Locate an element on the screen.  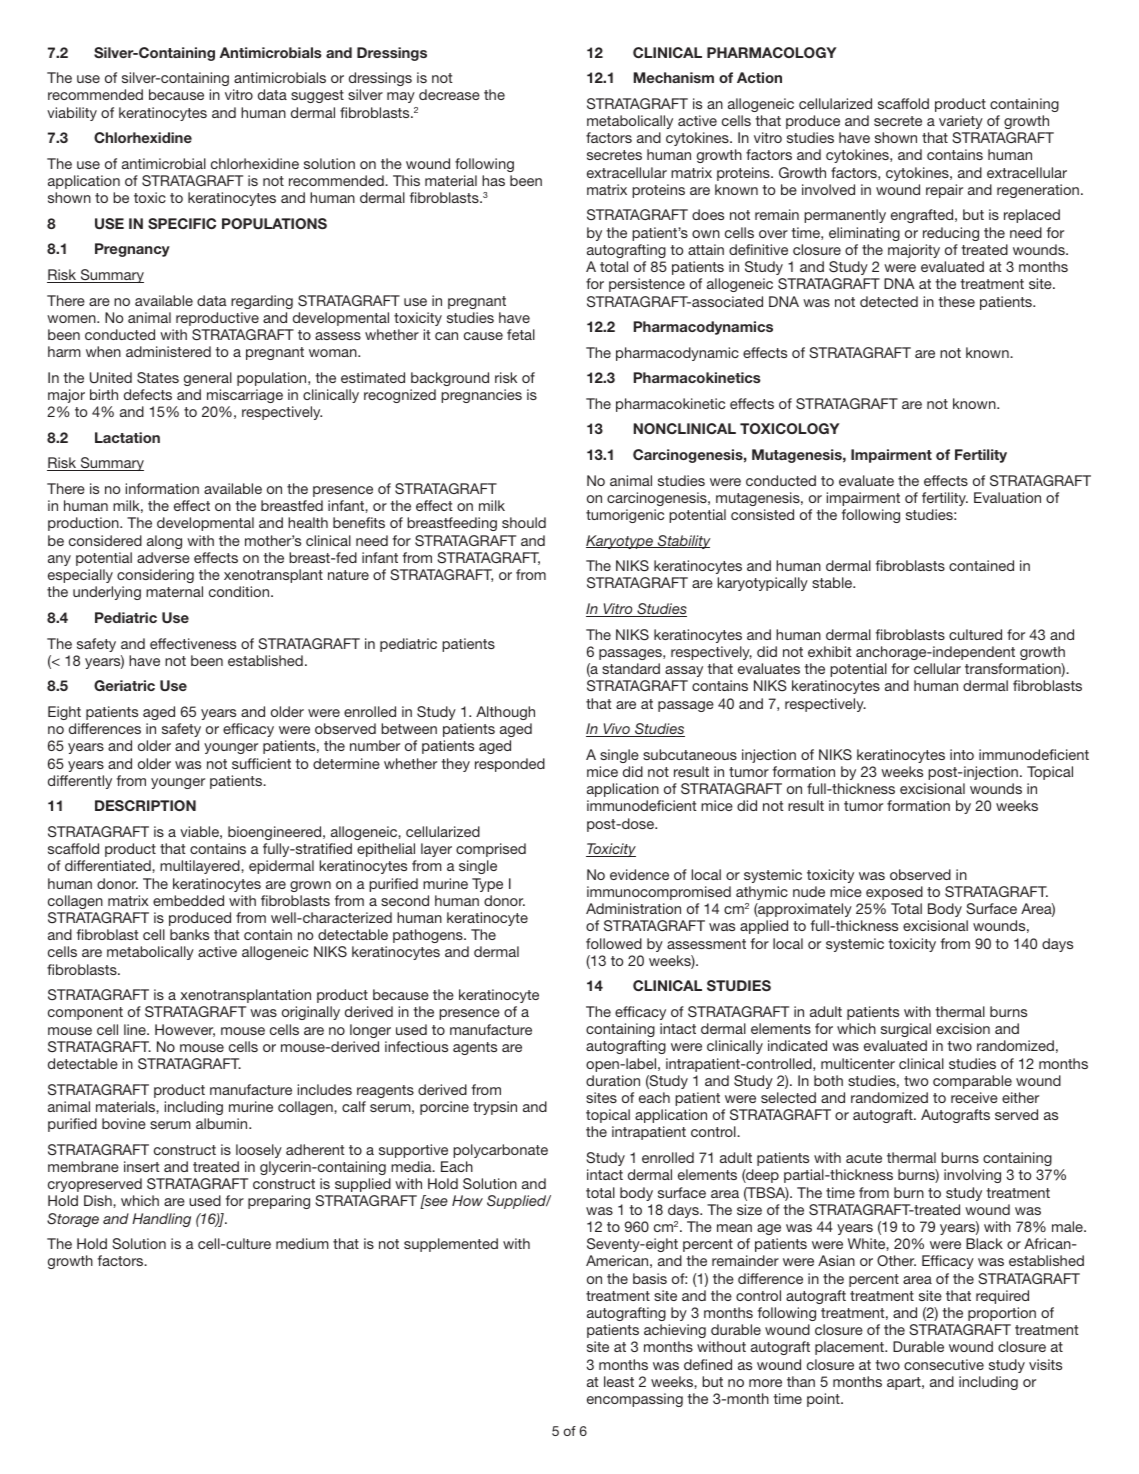
viability is located at coordinates (72, 114).
